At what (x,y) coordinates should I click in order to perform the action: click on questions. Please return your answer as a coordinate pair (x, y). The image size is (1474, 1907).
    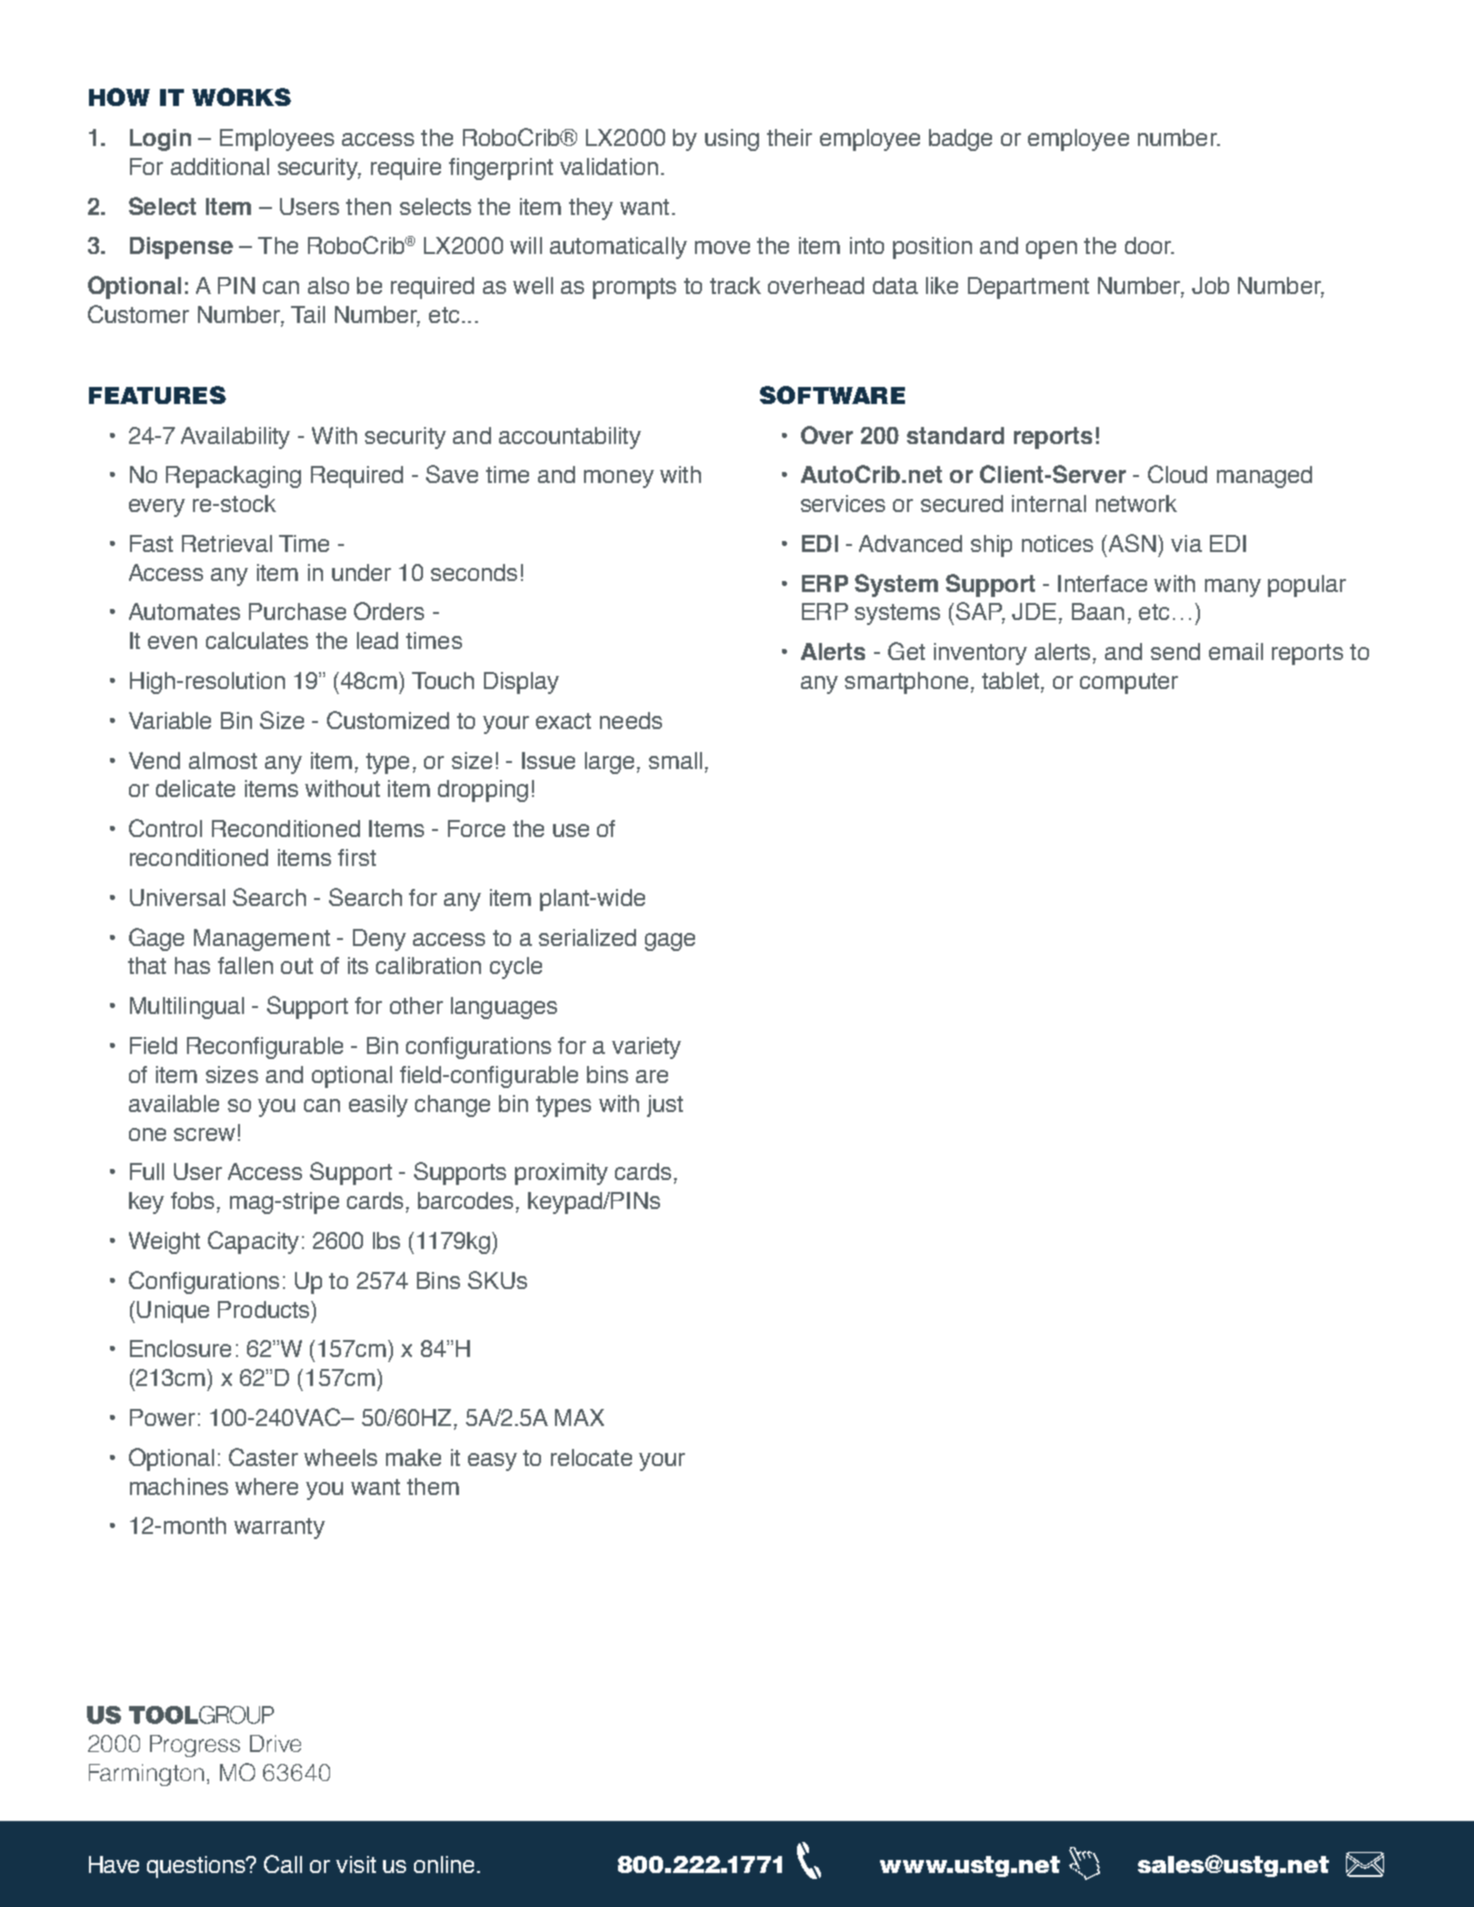
    Looking at the image, I should click on (197, 1867).
